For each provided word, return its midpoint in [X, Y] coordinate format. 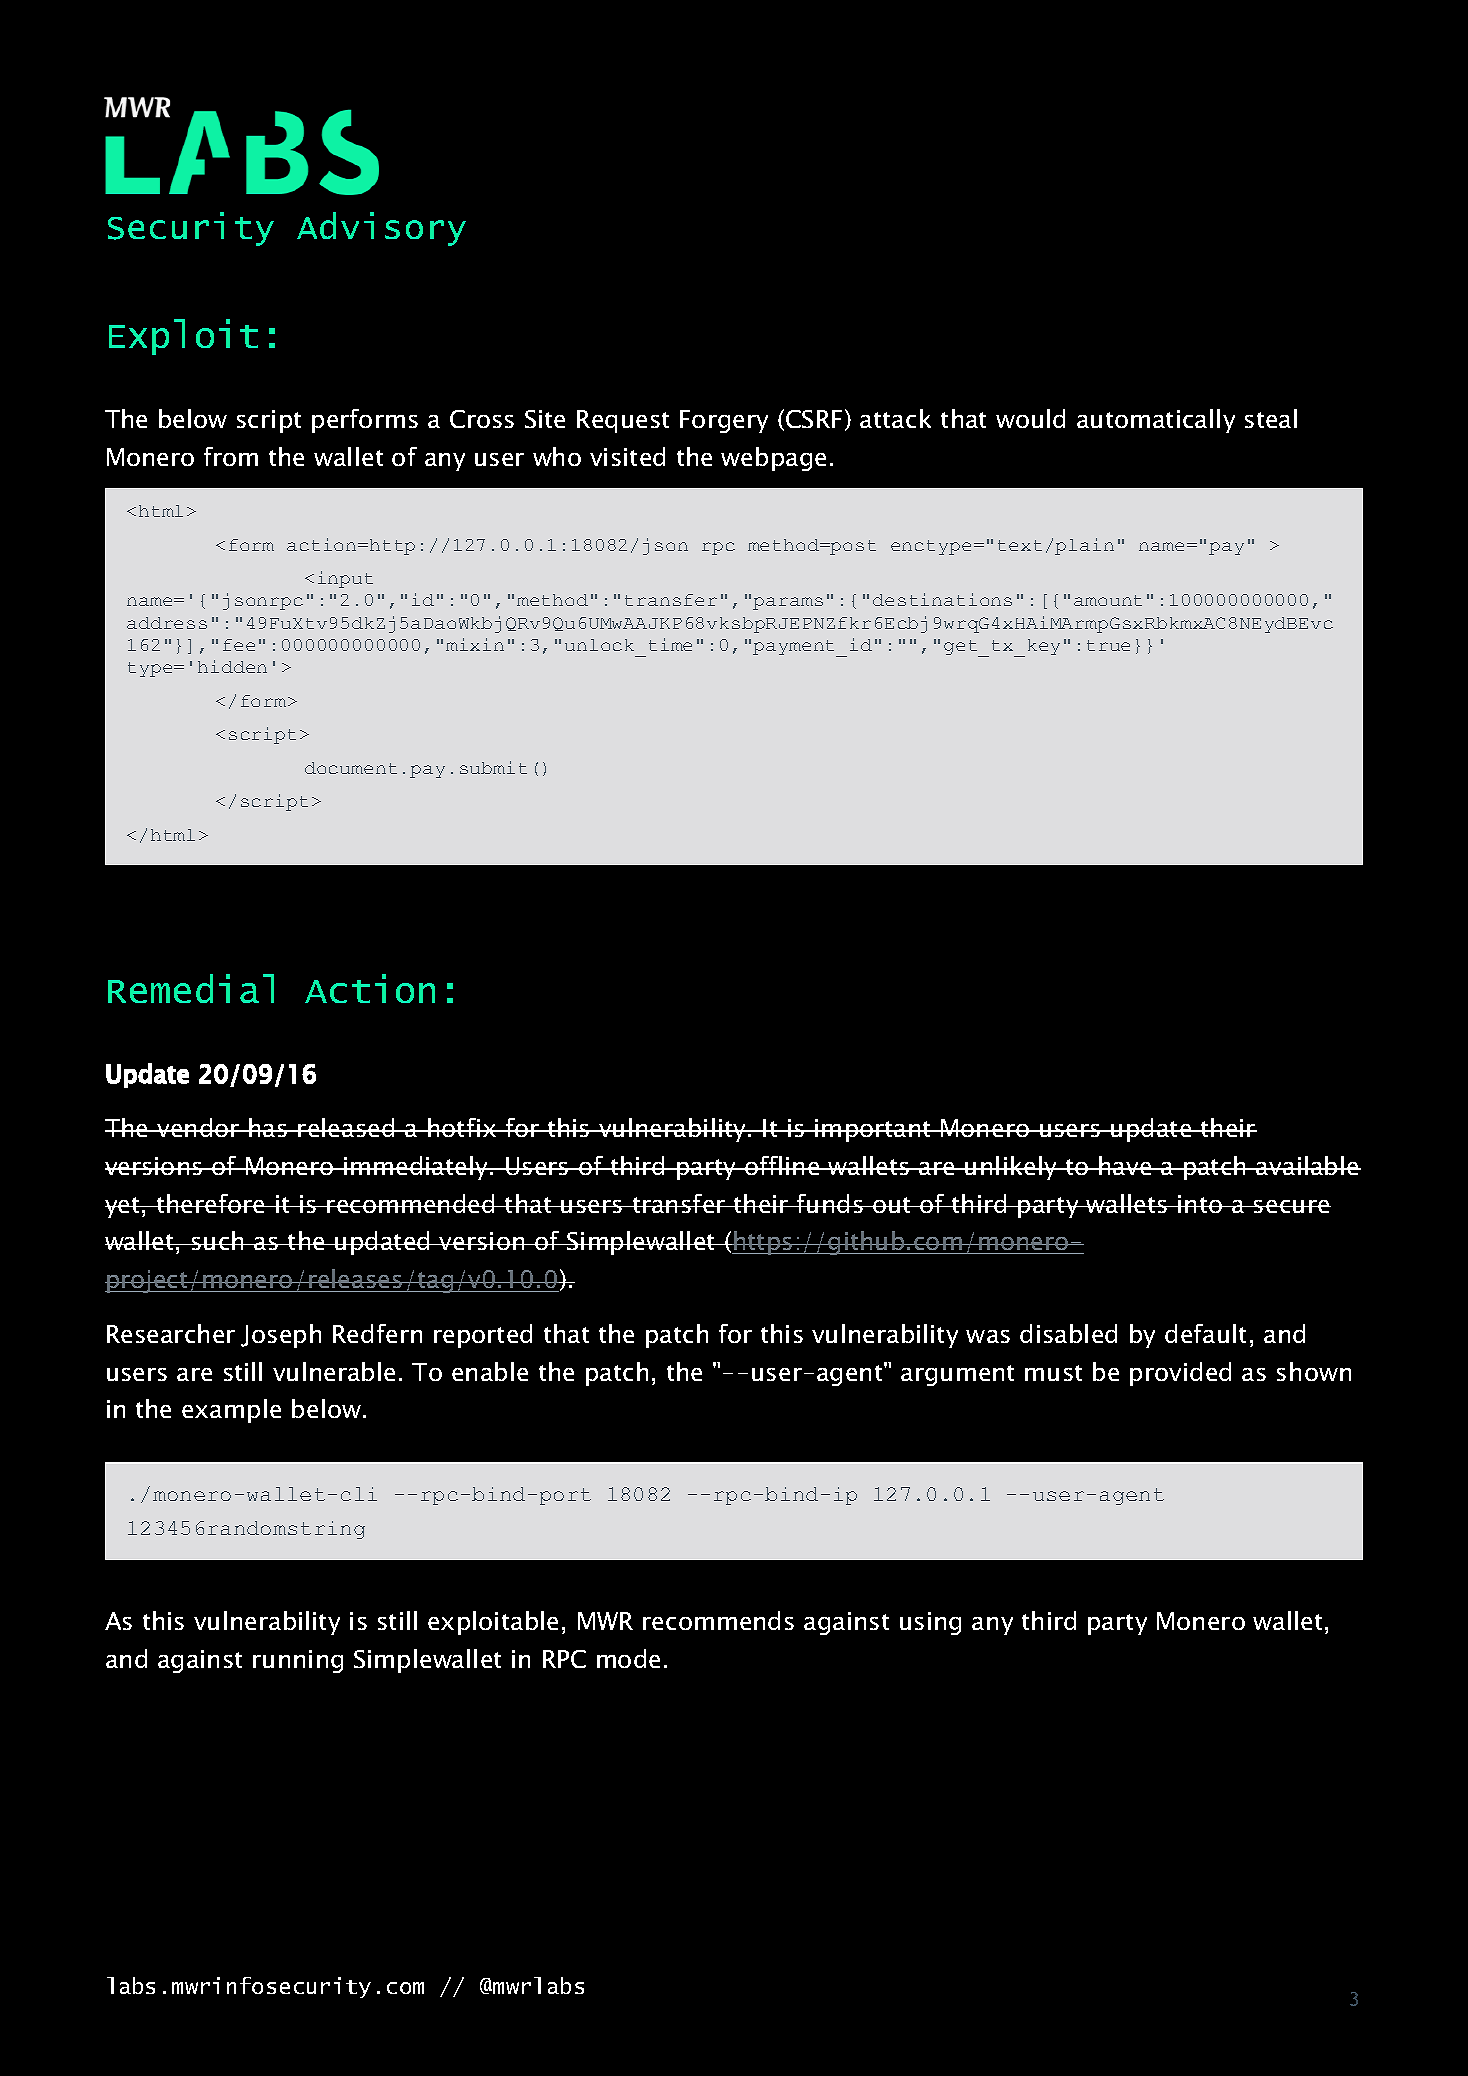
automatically [1156, 421]
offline [782, 1165]
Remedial [191, 988]
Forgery [724, 421]
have [1125, 1165]
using [930, 1623]
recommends [718, 1620]
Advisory [381, 229]
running [298, 1661]
